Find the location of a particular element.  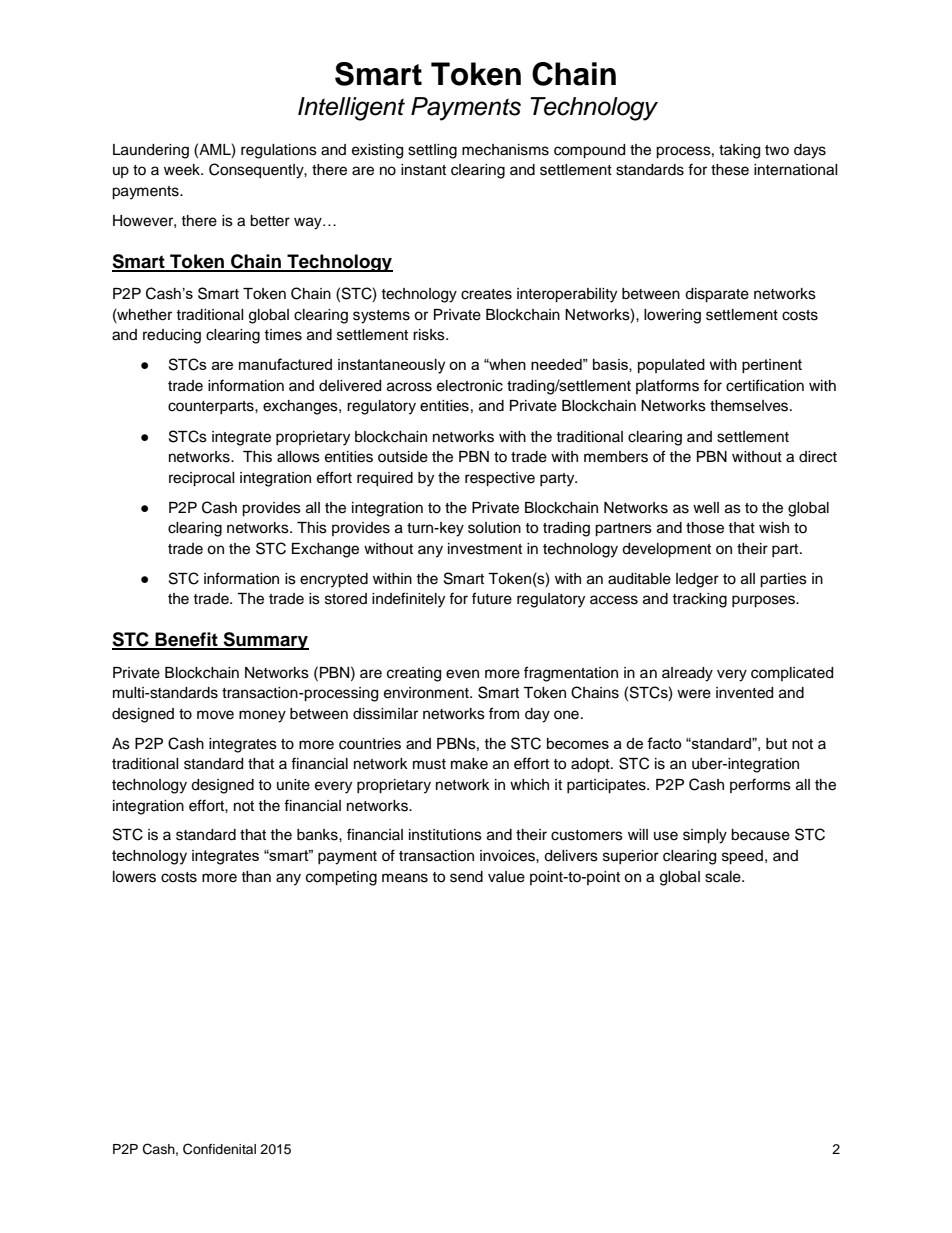

mechanisms is located at coordinates (505, 150).
